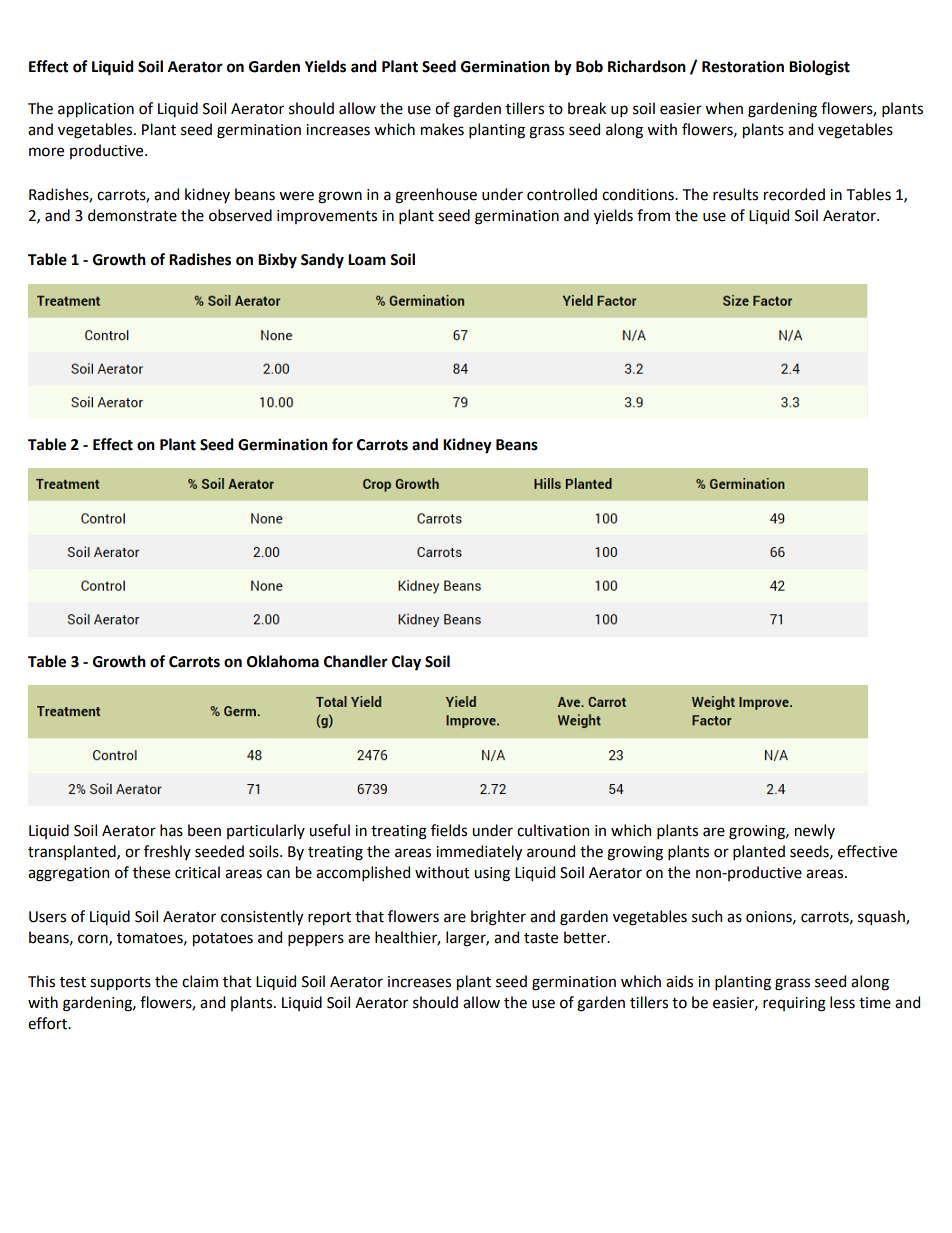  What do you see at coordinates (819, 68) in the page?
I see `Biologist` at bounding box center [819, 68].
